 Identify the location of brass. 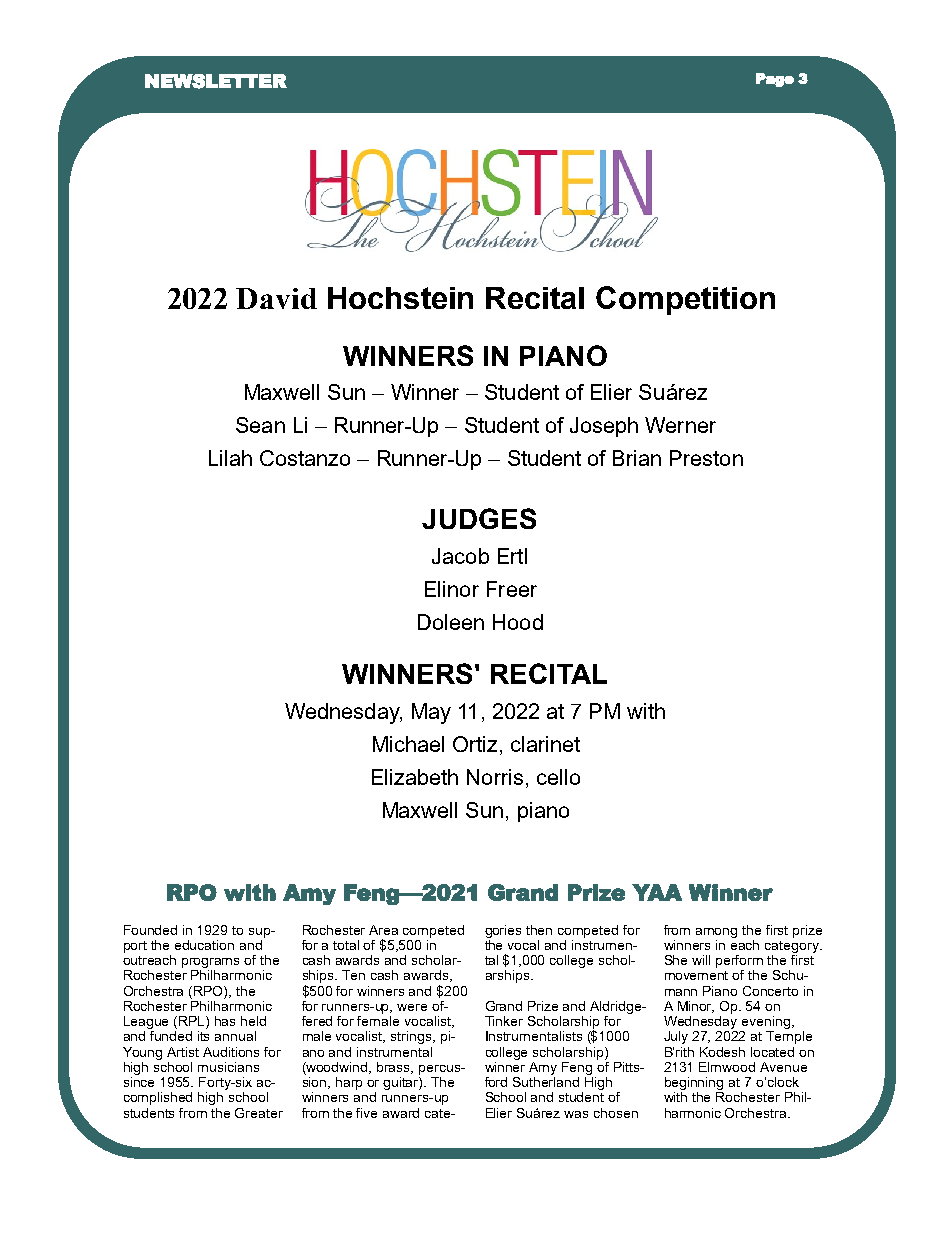
(395, 1068).
